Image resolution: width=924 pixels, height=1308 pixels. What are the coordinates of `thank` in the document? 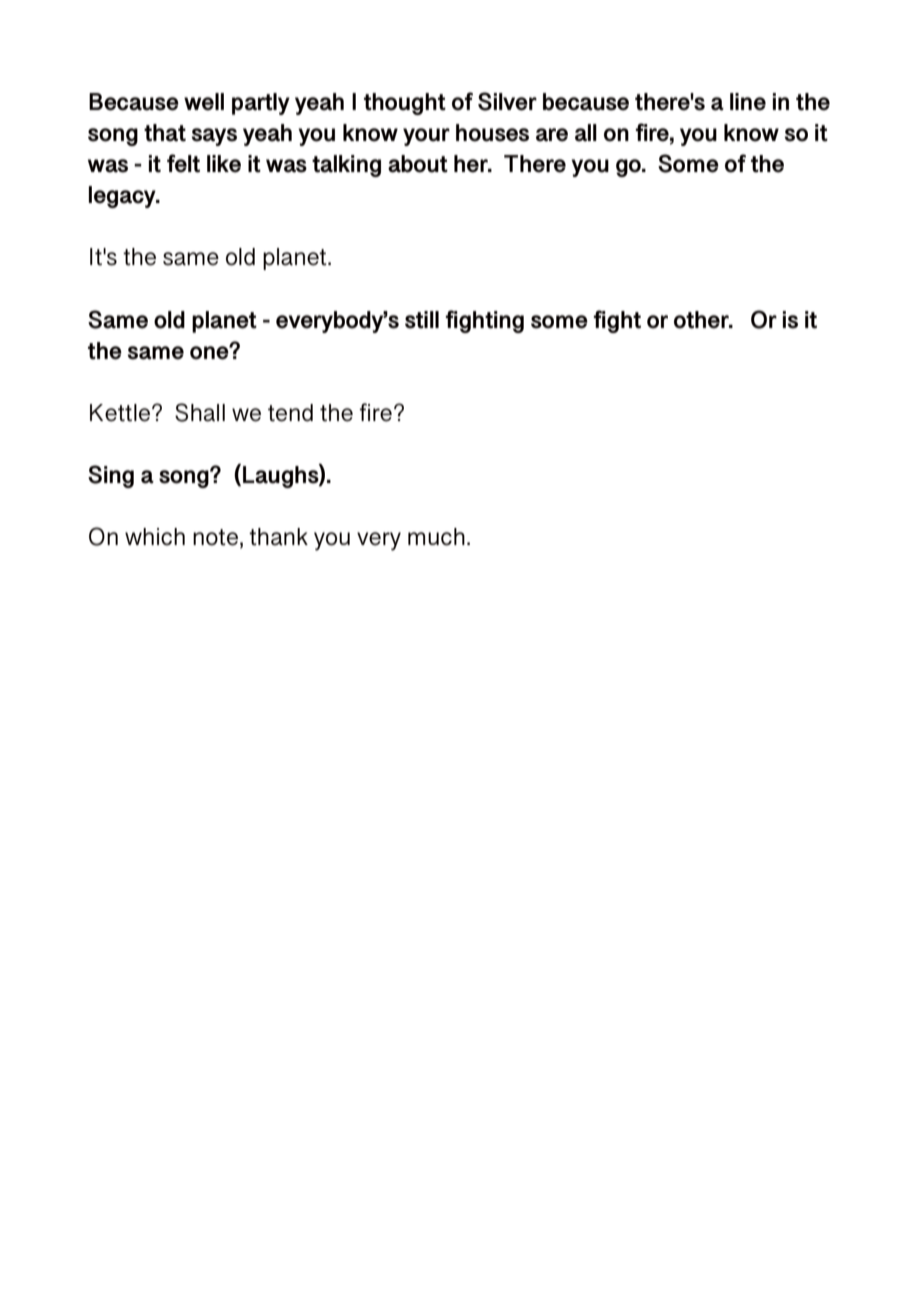 It's located at (278, 537).
